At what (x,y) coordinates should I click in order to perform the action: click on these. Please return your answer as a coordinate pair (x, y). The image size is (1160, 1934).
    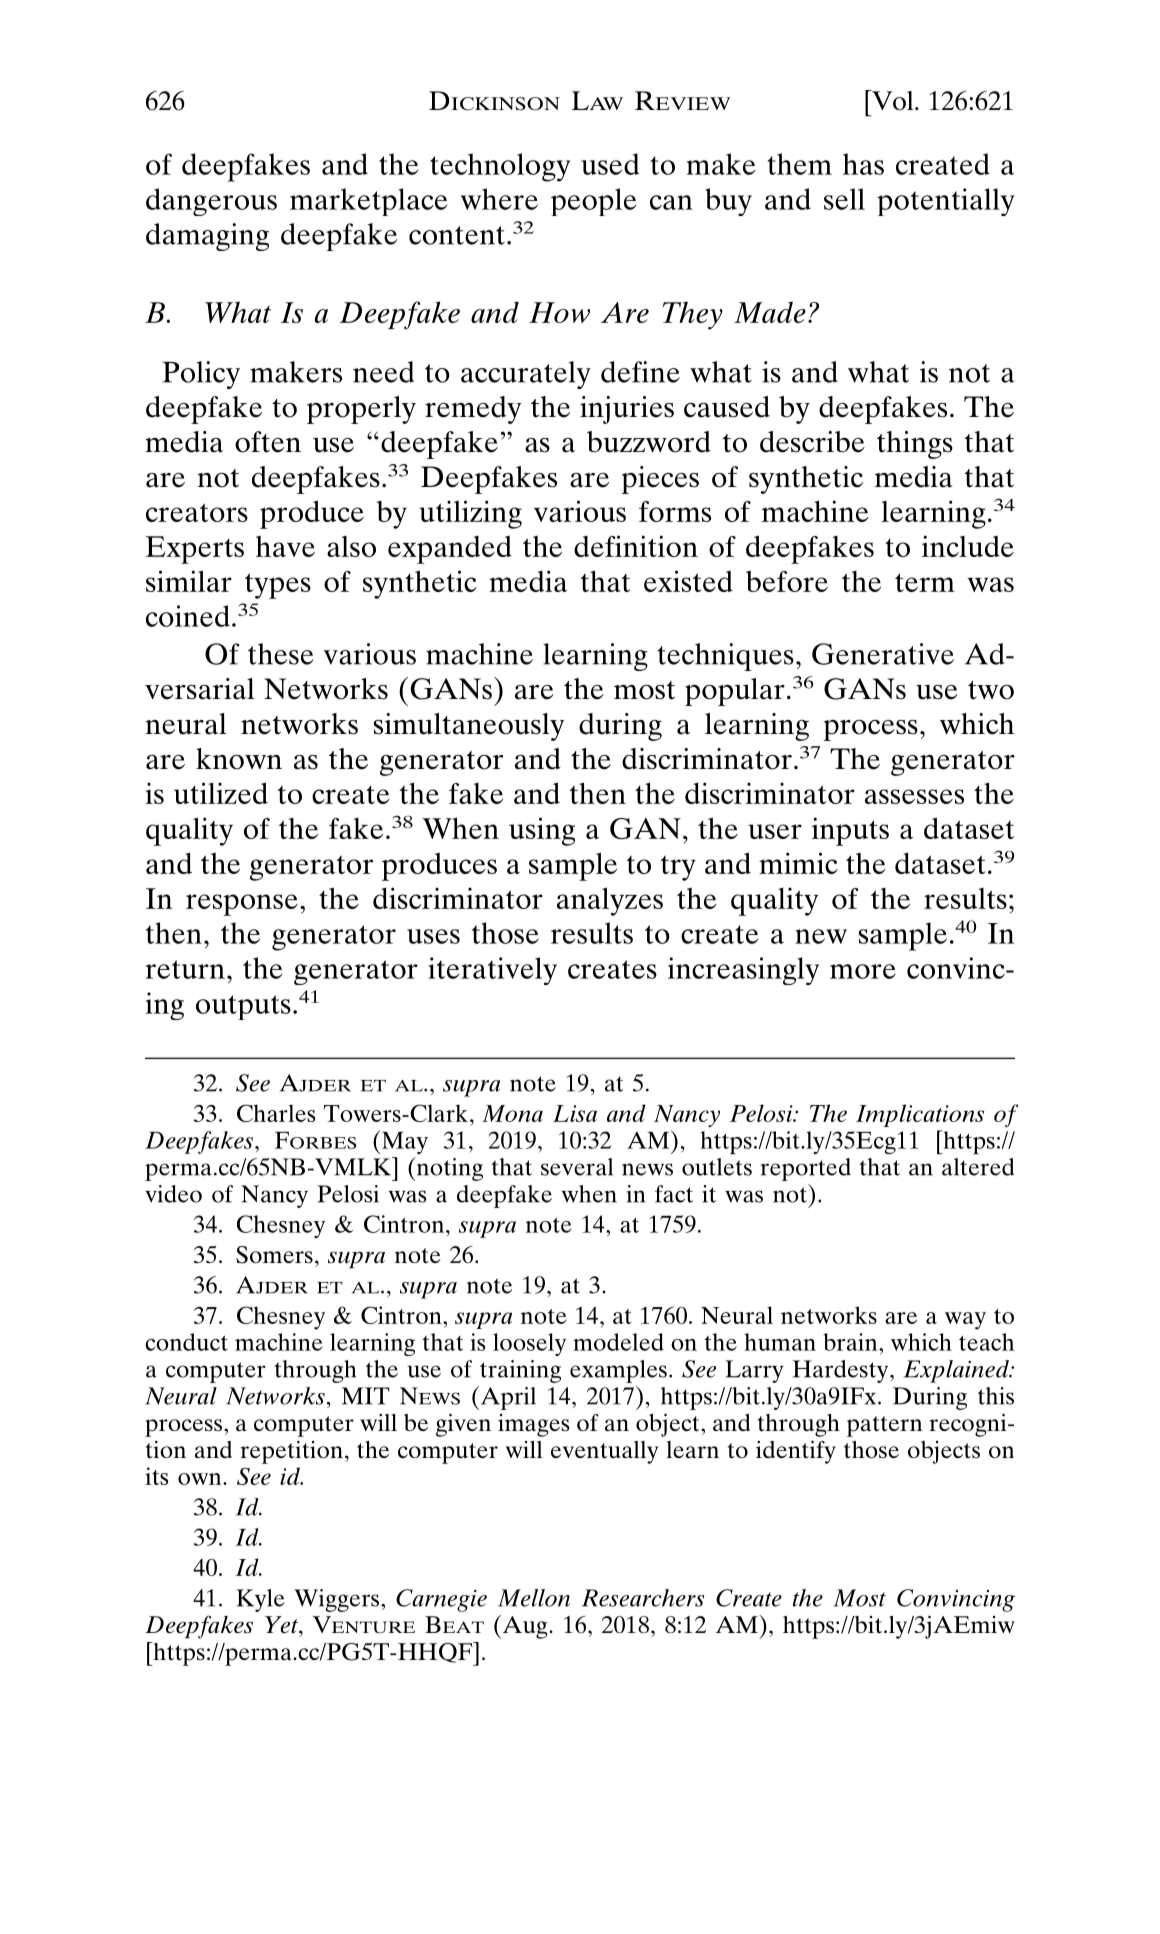
    Looking at the image, I should click on (281, 654).
